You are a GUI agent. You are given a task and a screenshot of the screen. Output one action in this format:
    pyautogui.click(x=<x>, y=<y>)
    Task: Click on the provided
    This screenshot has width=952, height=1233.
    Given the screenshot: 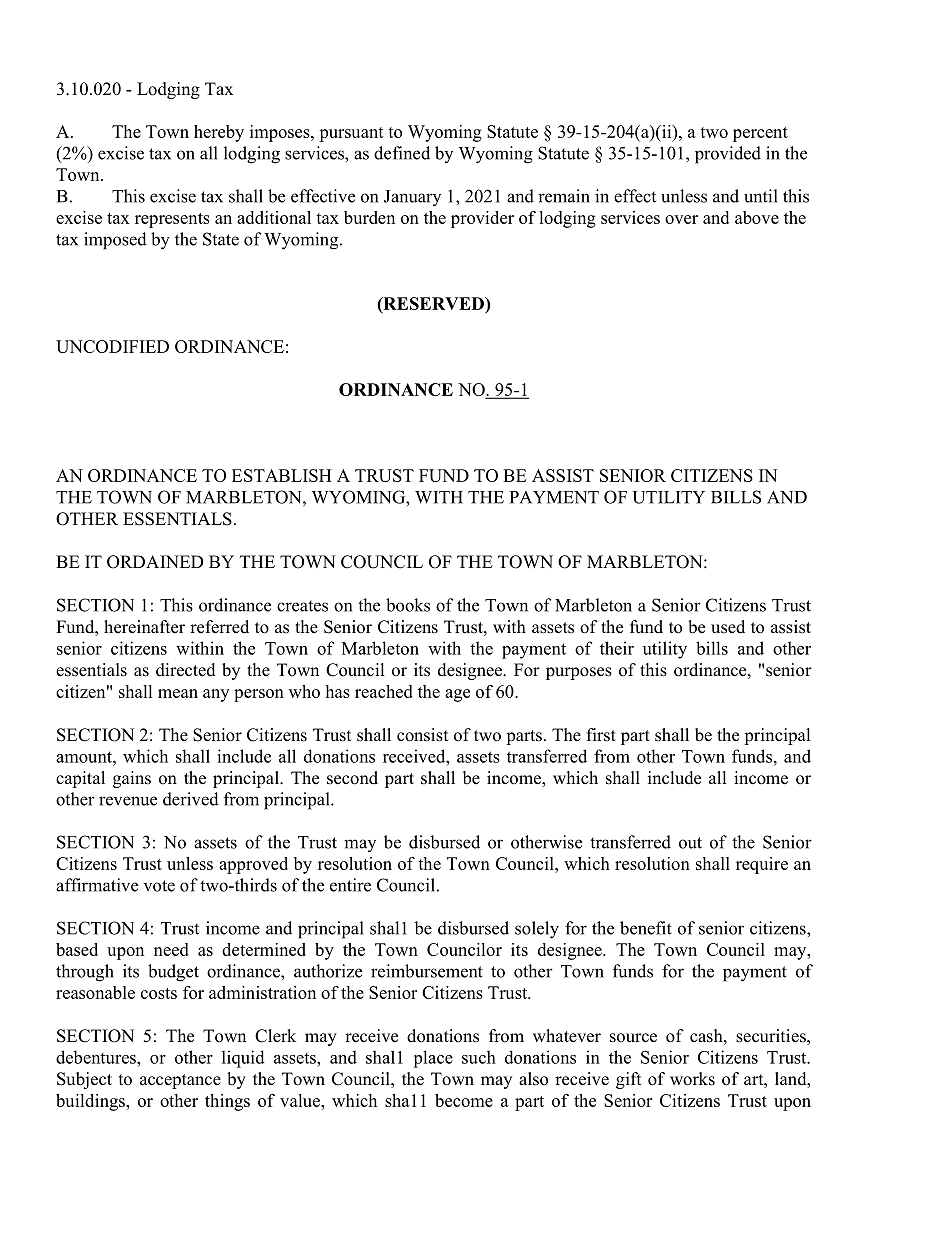 What is the action you would take?
    pyautogui.click(x=728, y=155)
